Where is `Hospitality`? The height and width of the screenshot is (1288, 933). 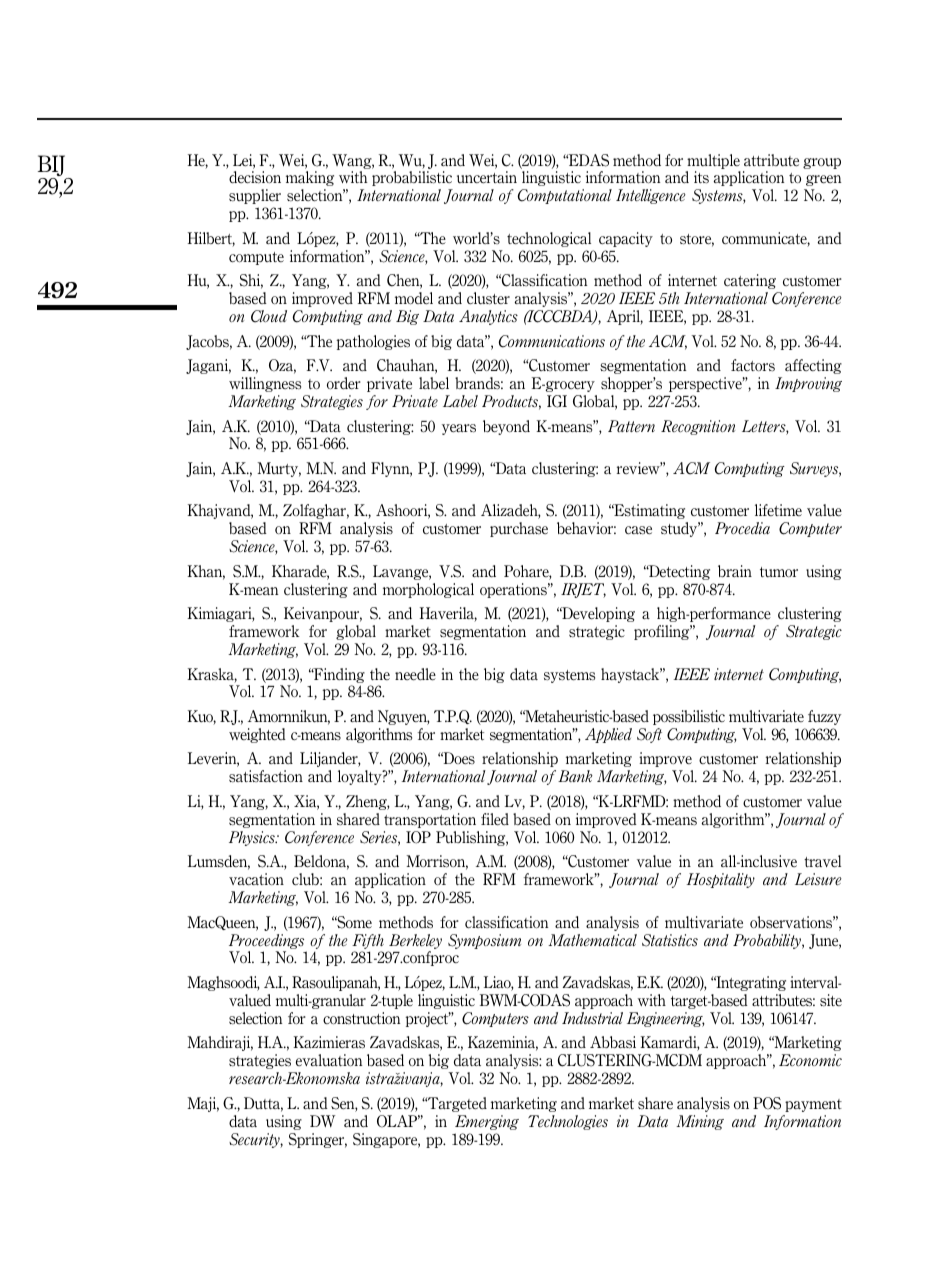
Hospitality is located at coordinates (720, 880).
